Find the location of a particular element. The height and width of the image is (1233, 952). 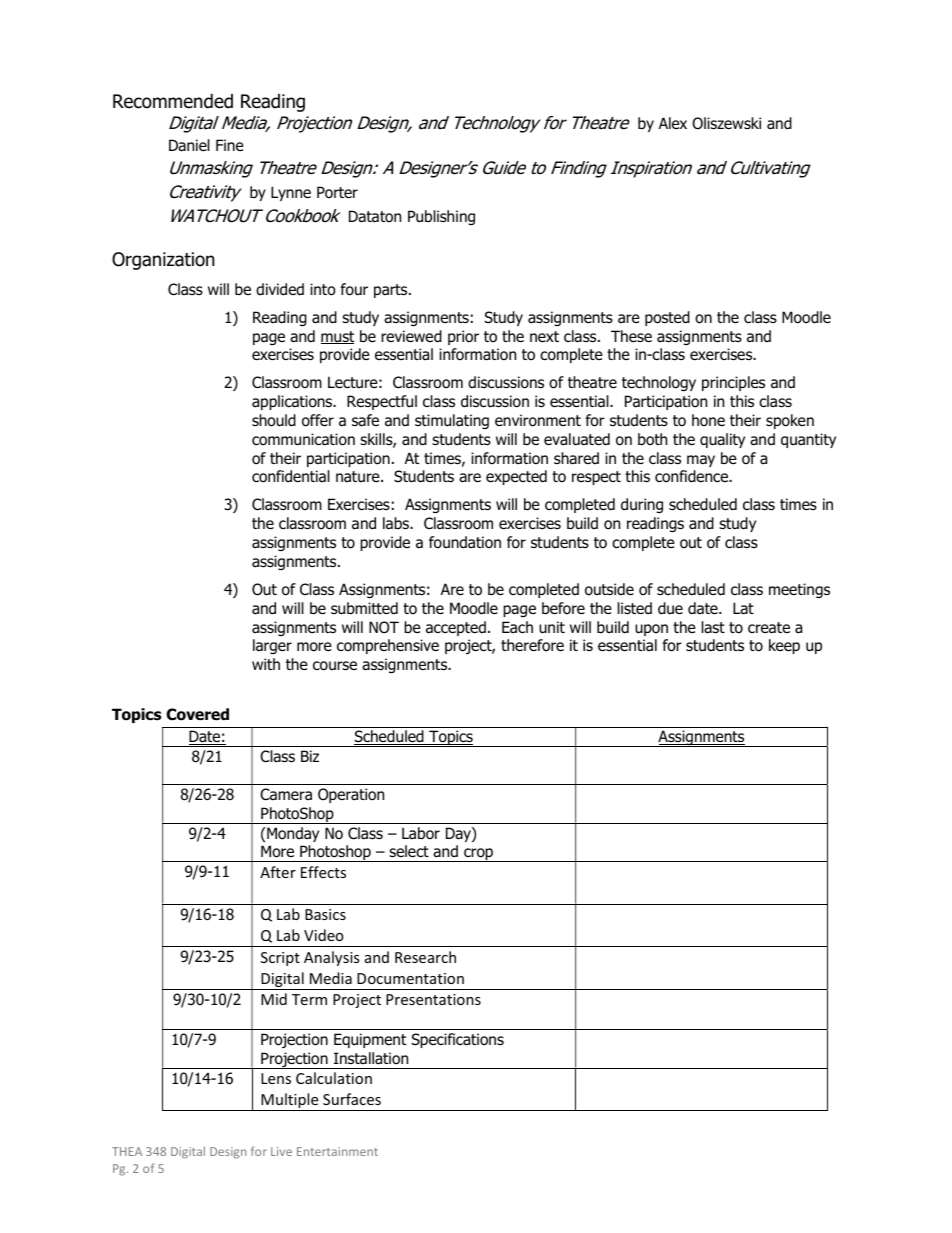

Alex is located at coordinates (673, 123).
